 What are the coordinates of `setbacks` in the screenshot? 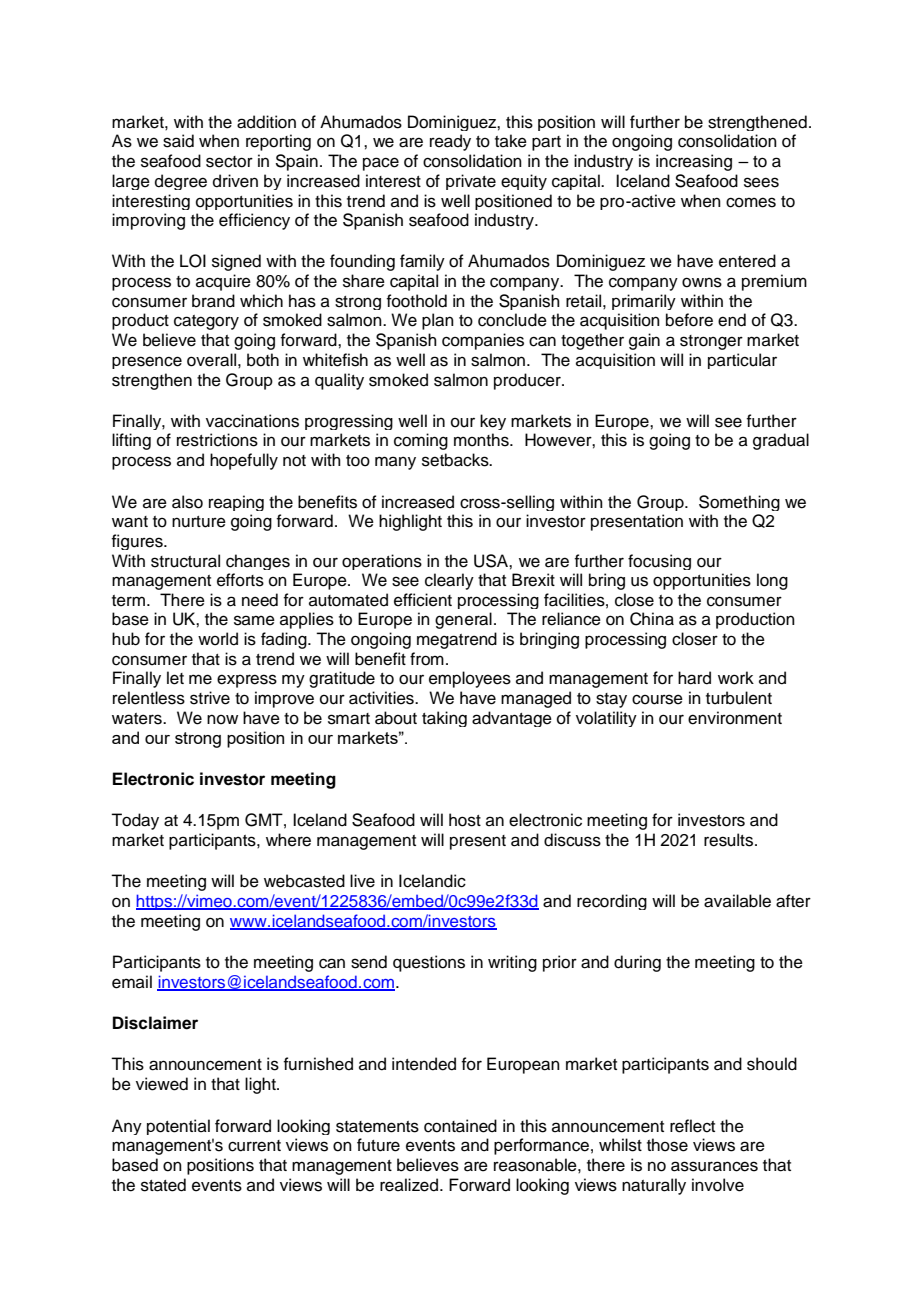 It's located at (456, 460).
